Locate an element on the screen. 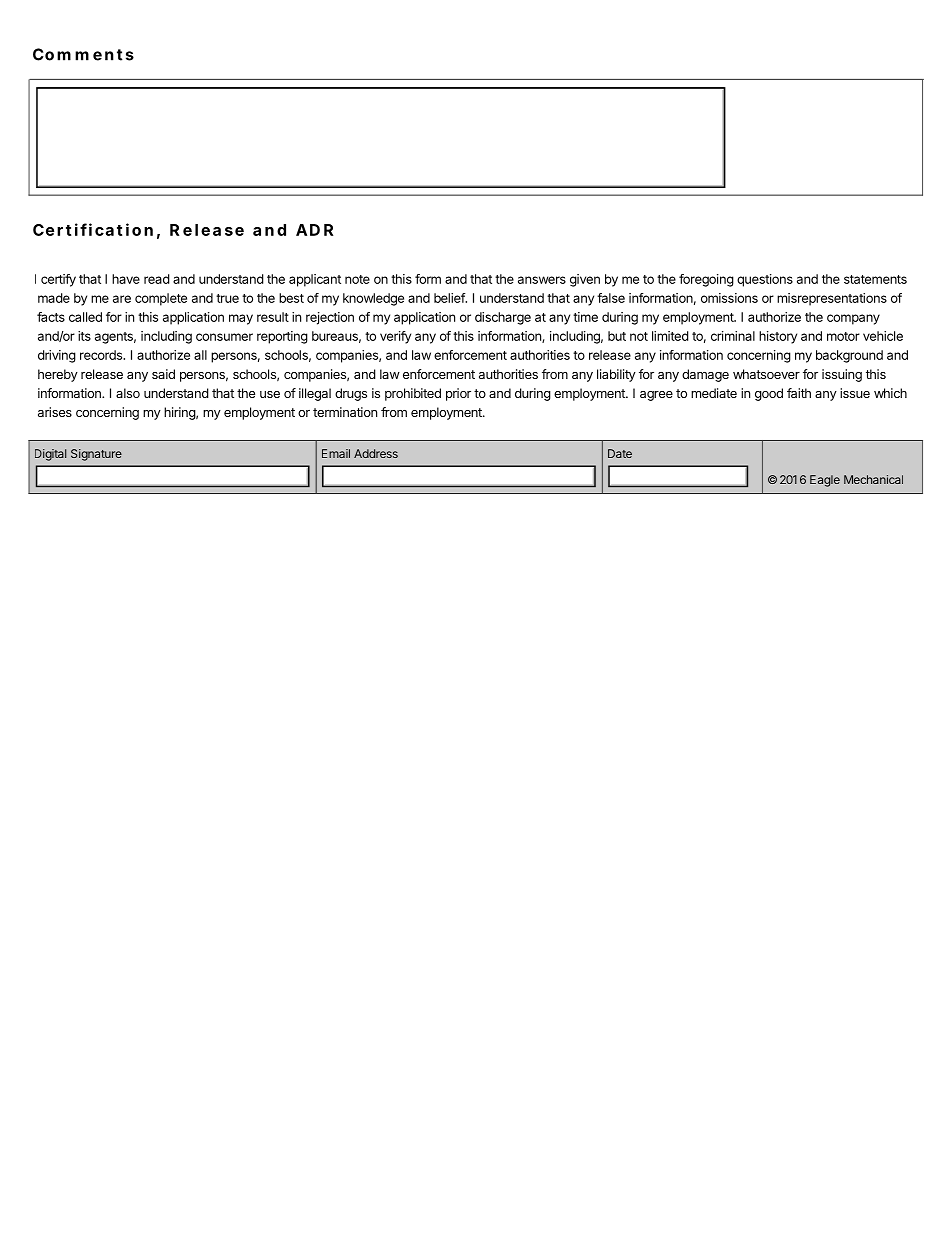 The height and width of the screenshot is (1233, 952). Email is located at coordinates (336, 453).
